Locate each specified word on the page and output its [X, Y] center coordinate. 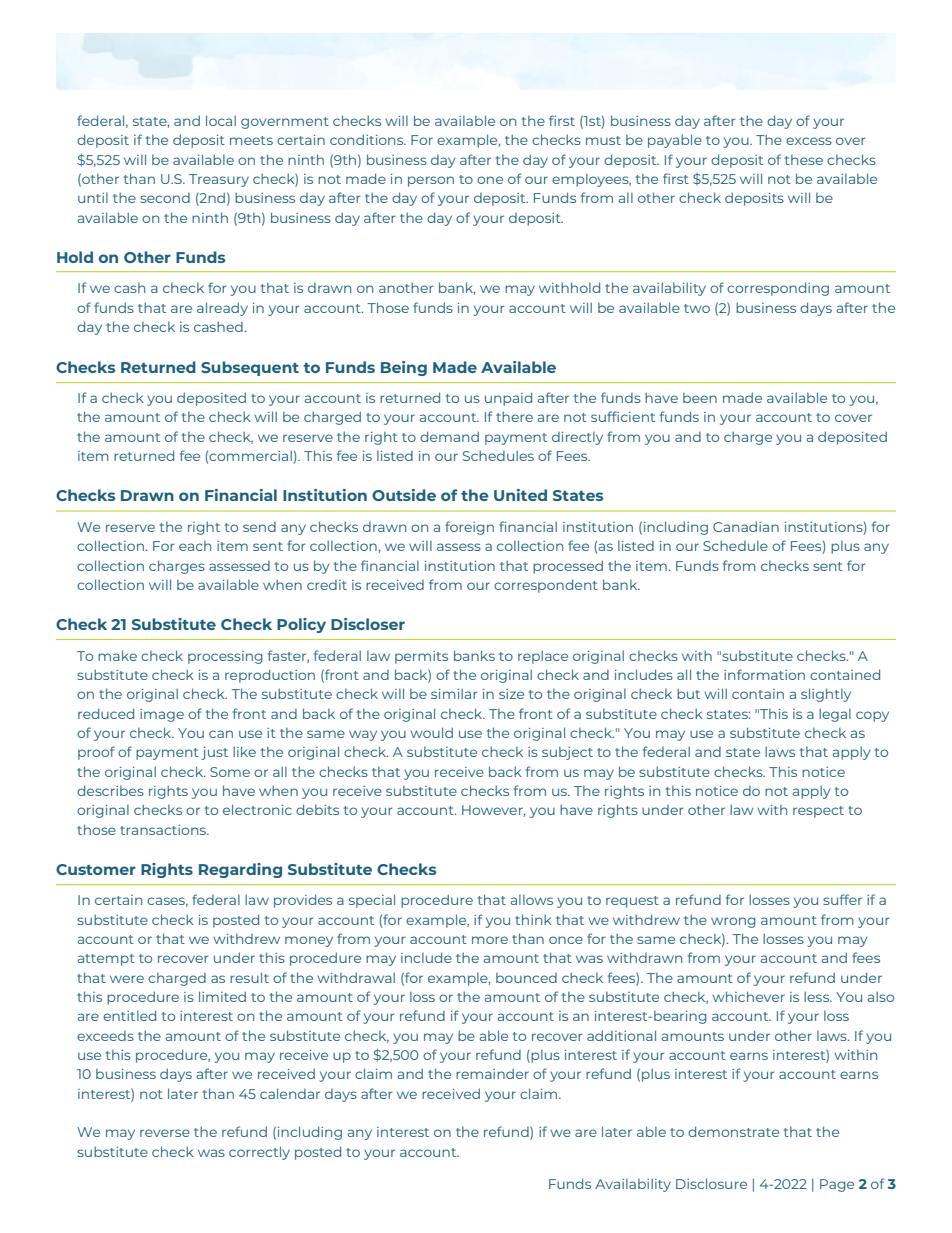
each [195, 546]
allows [532, 900]
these [804, 160]
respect [818, 812]
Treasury [219, 180]
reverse [165, 1133]
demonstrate [733, 1131]
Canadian [746, 526]
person [431, 181]
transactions [164, 830]
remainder [492, 1073]
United [520, 495]
